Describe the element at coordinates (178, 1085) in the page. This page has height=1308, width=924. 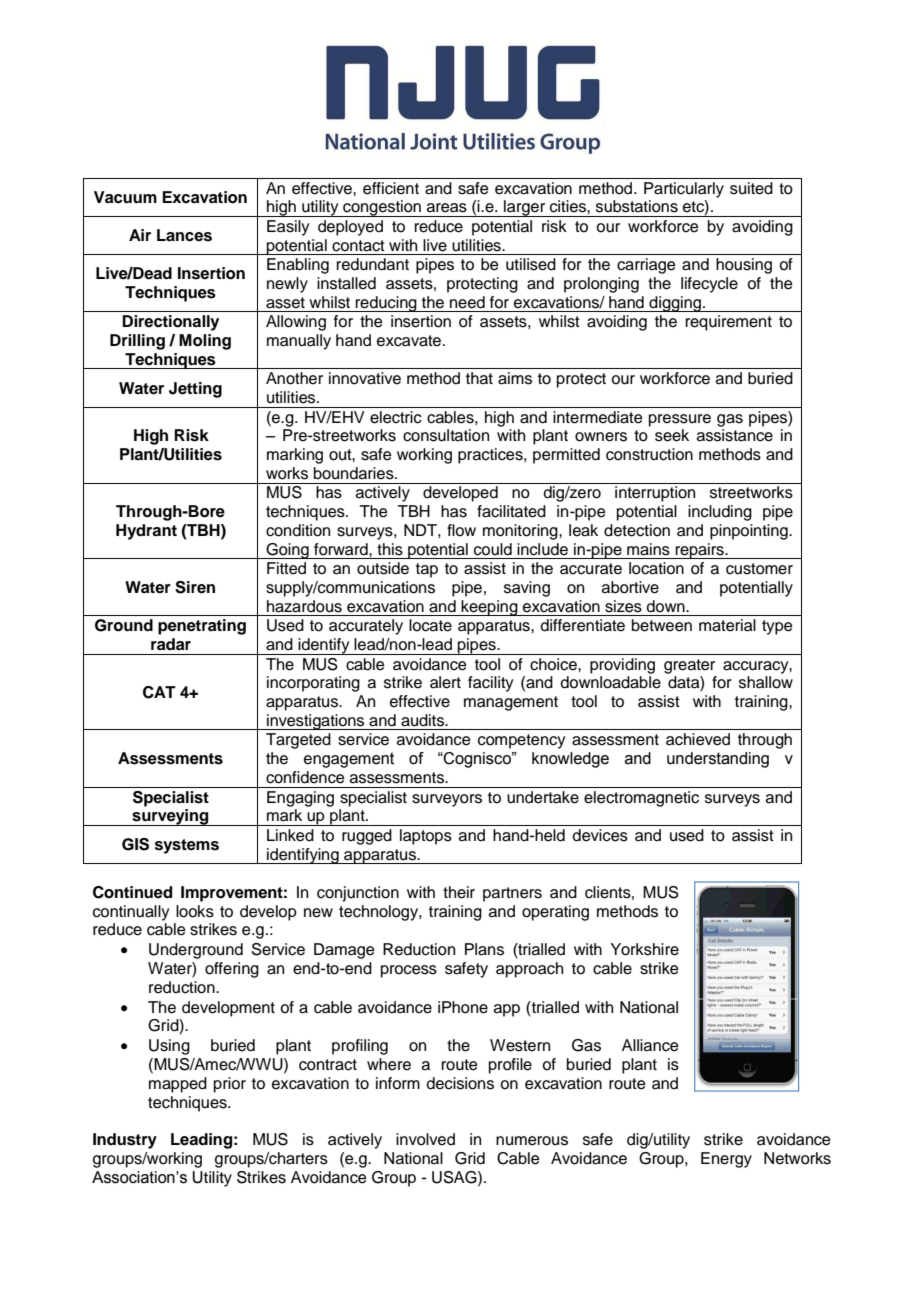
I see `mapped` at that location.
